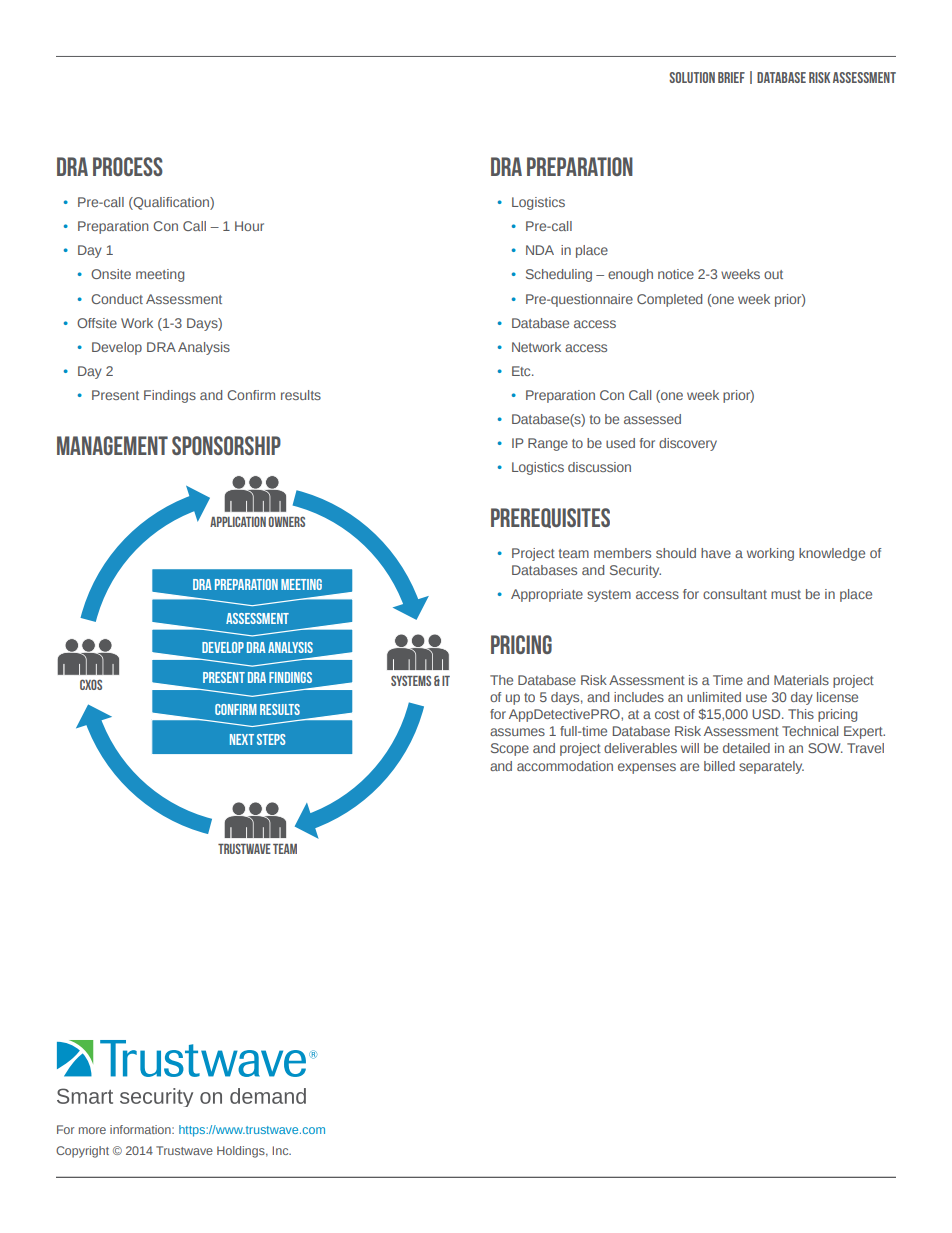 This document has width=952, height=1233. I want to click on separately, so click(771, 767).
